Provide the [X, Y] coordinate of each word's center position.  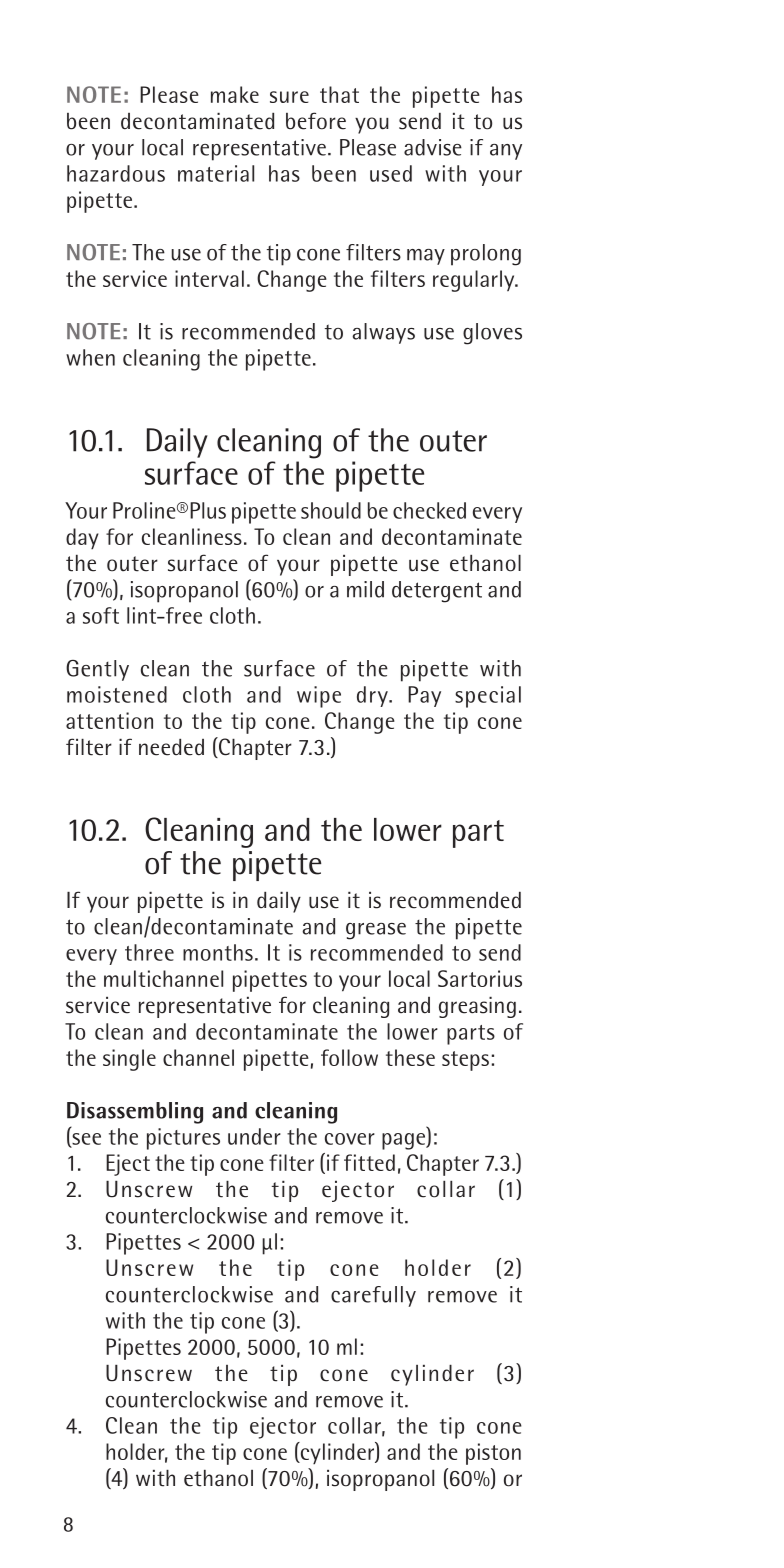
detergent [437, 592]
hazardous [116, 173]
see [85, 1140]
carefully [373, 1296]
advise [433, 147]
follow [349, 1057]
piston [493, 1454]
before [316, 121]
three [149, 952]
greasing [477, 1007]
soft [101, 615]
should [331, 510]
